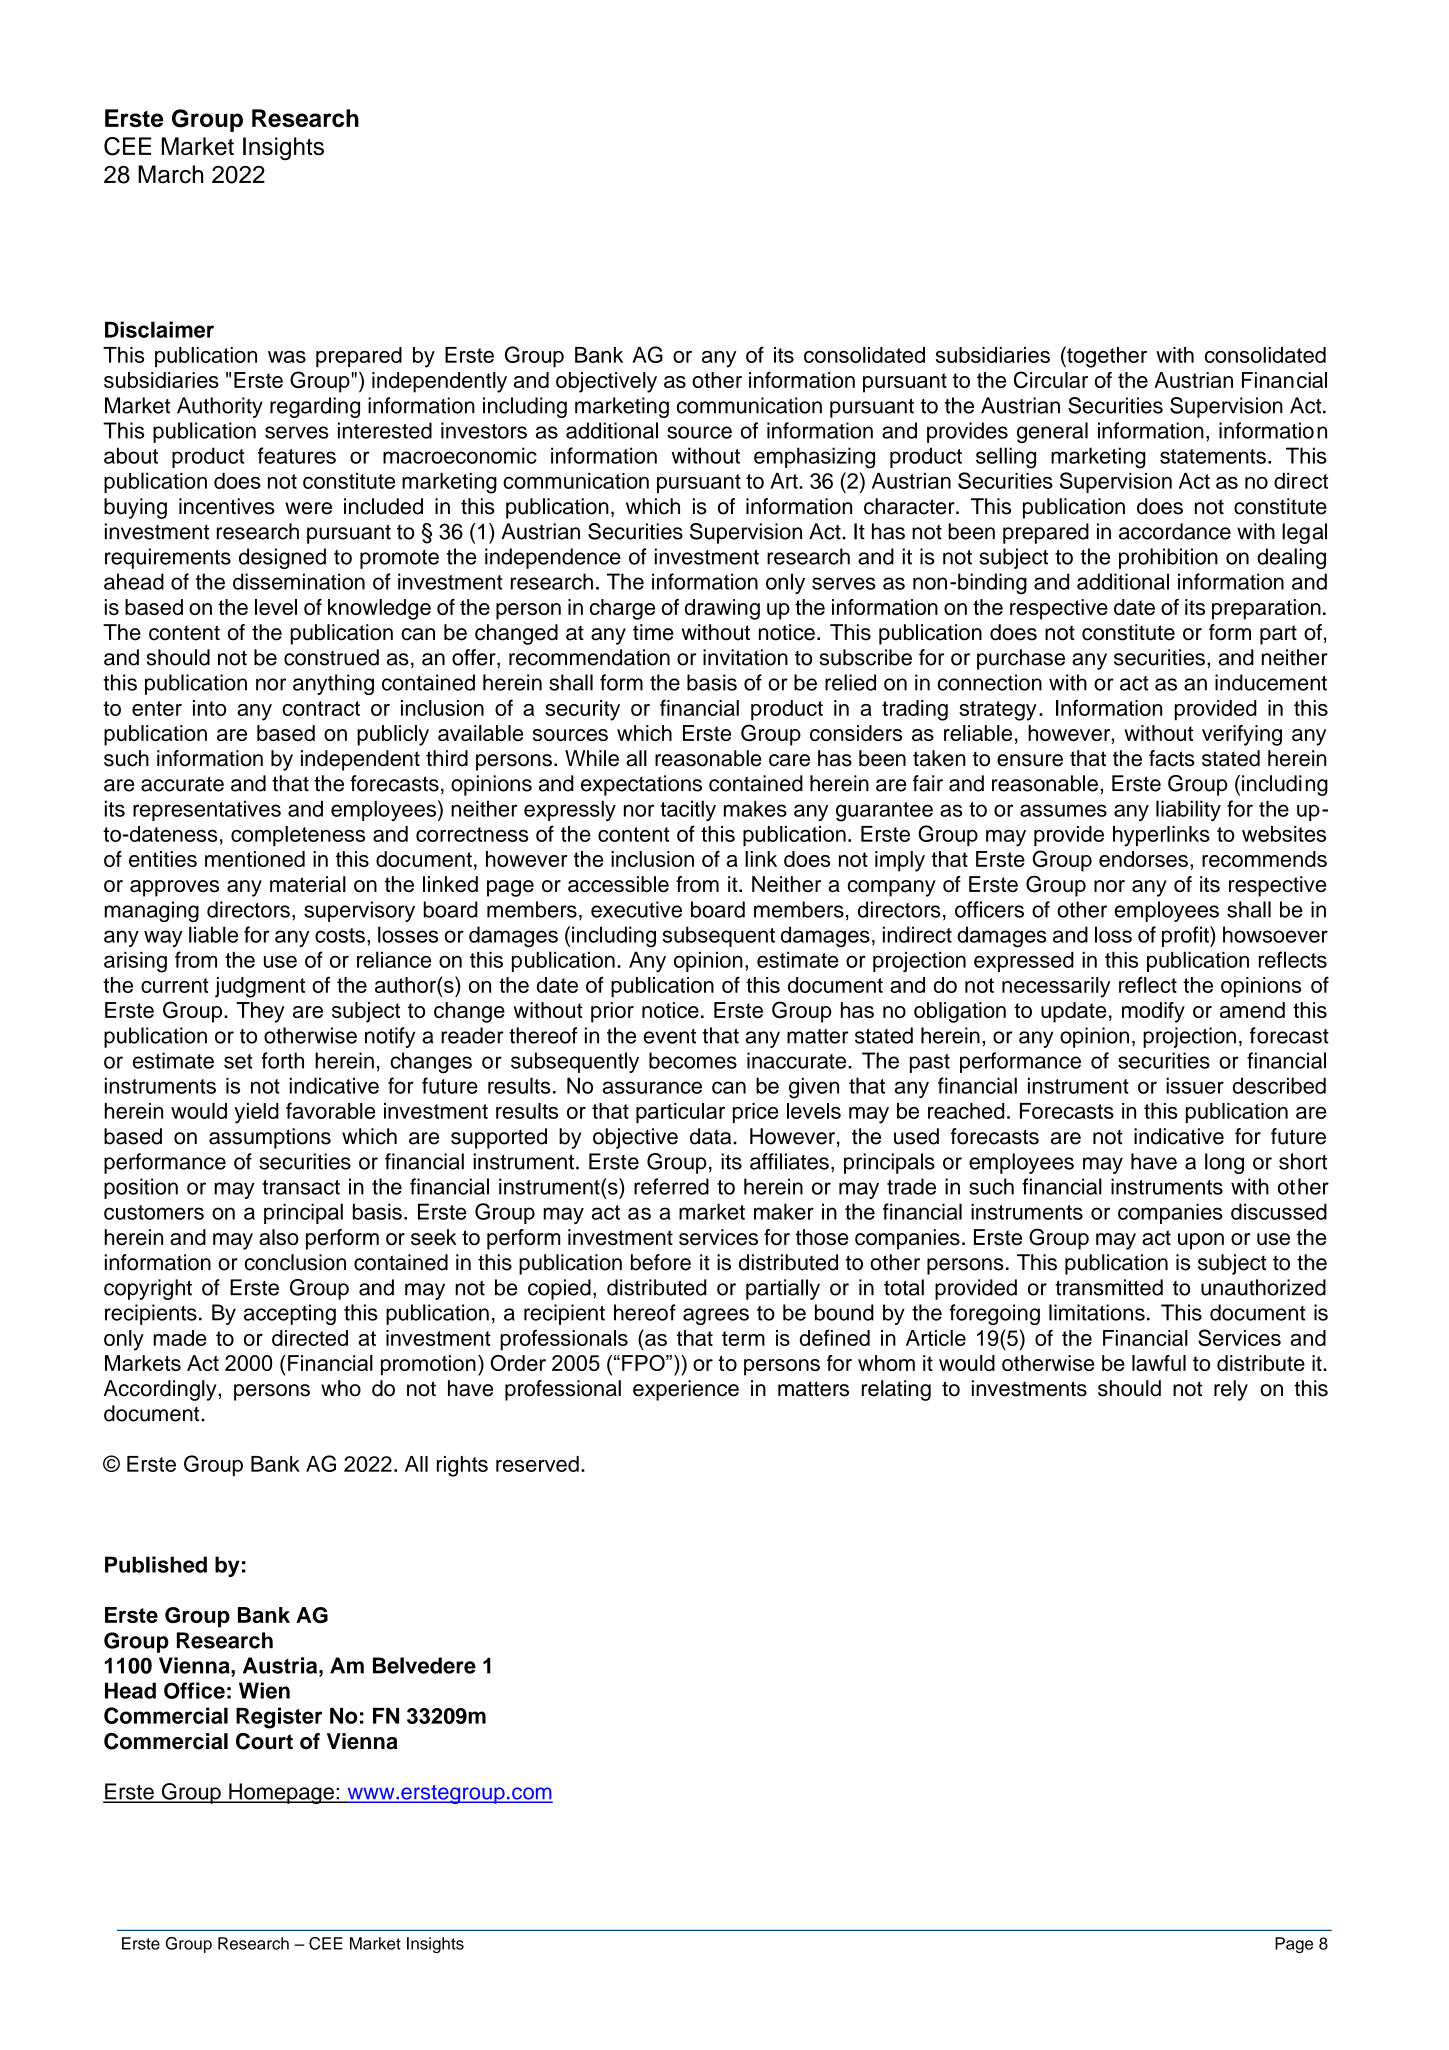  What do you see at coordinates (1172, 758) in the image?
I see `facts` at bounding box center [1172, 758].
